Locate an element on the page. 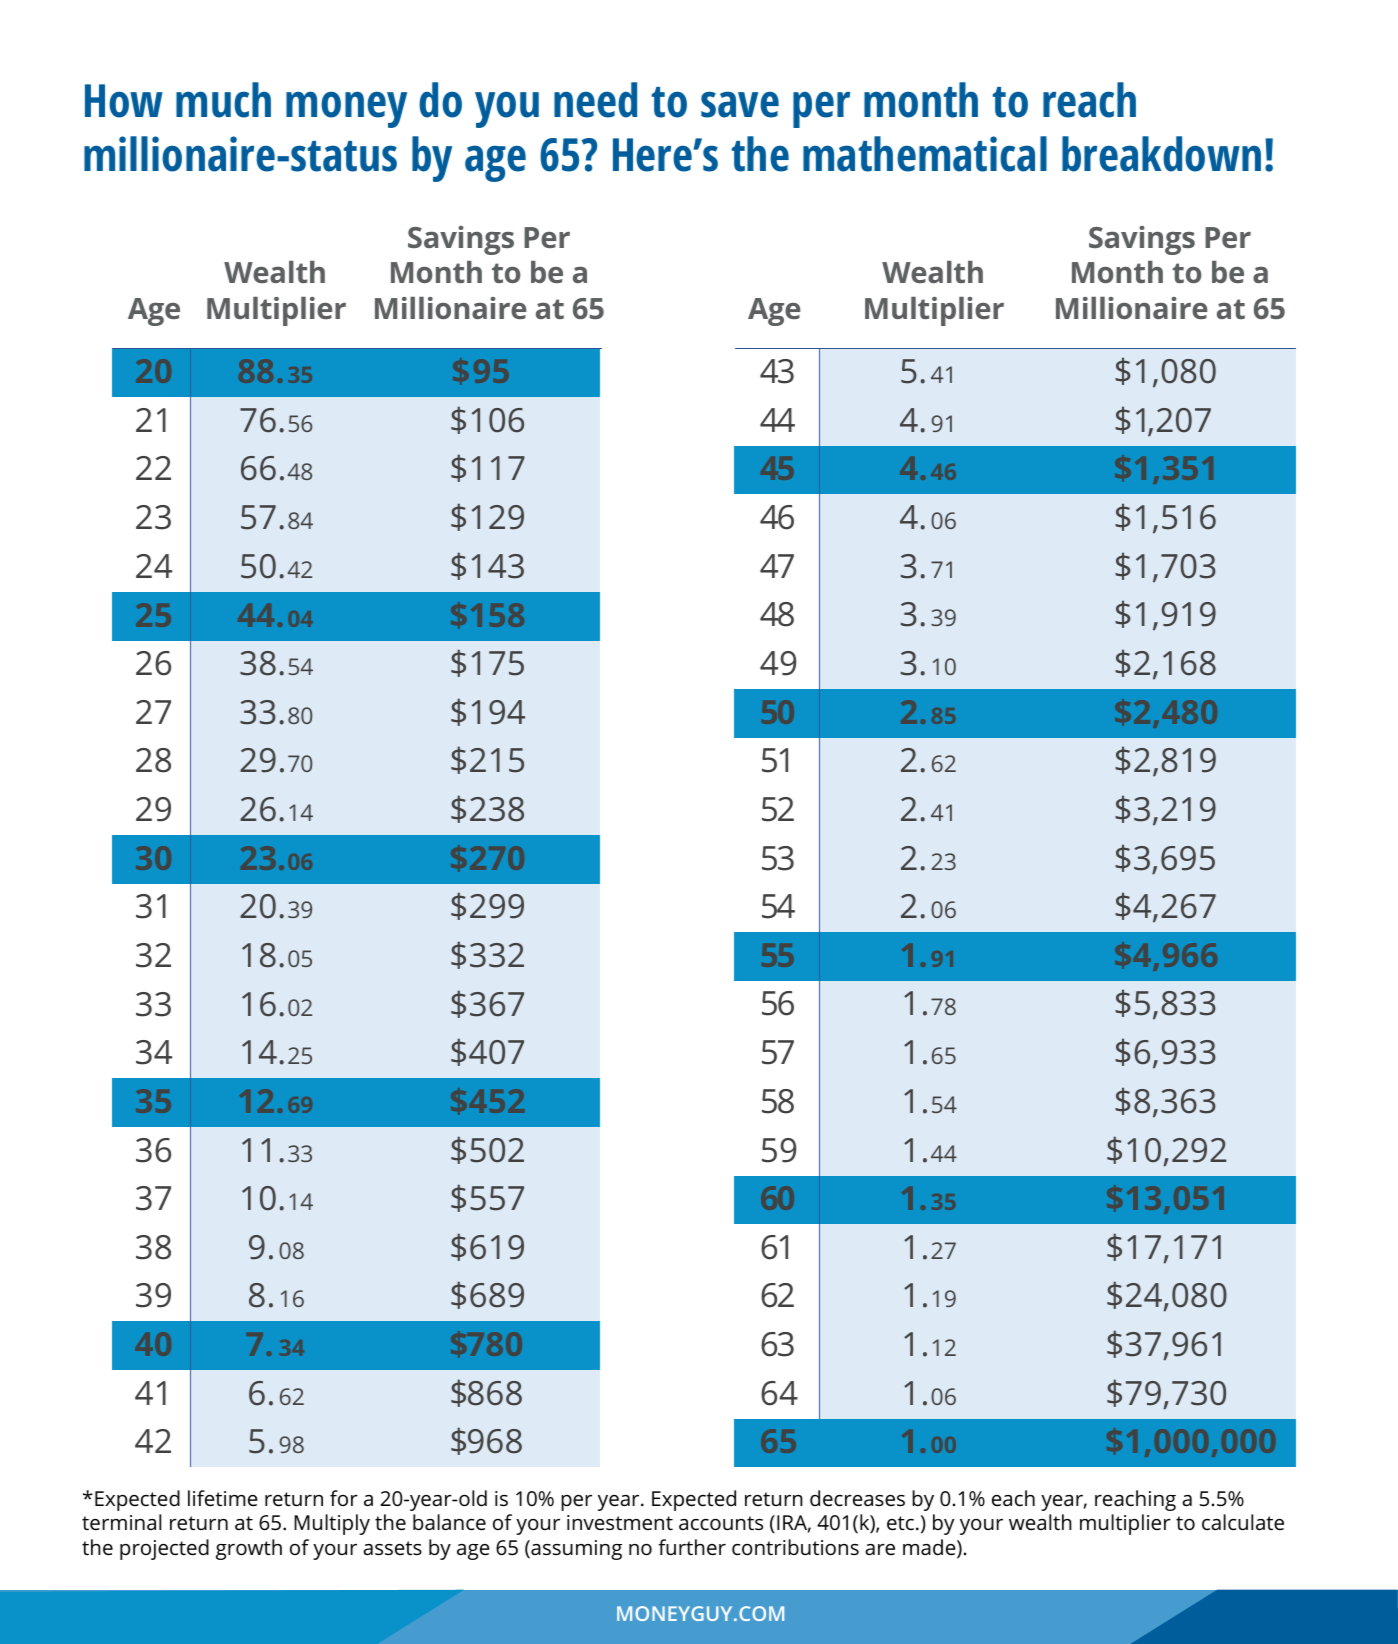  accounts is located at coordinates (721, 1523).
